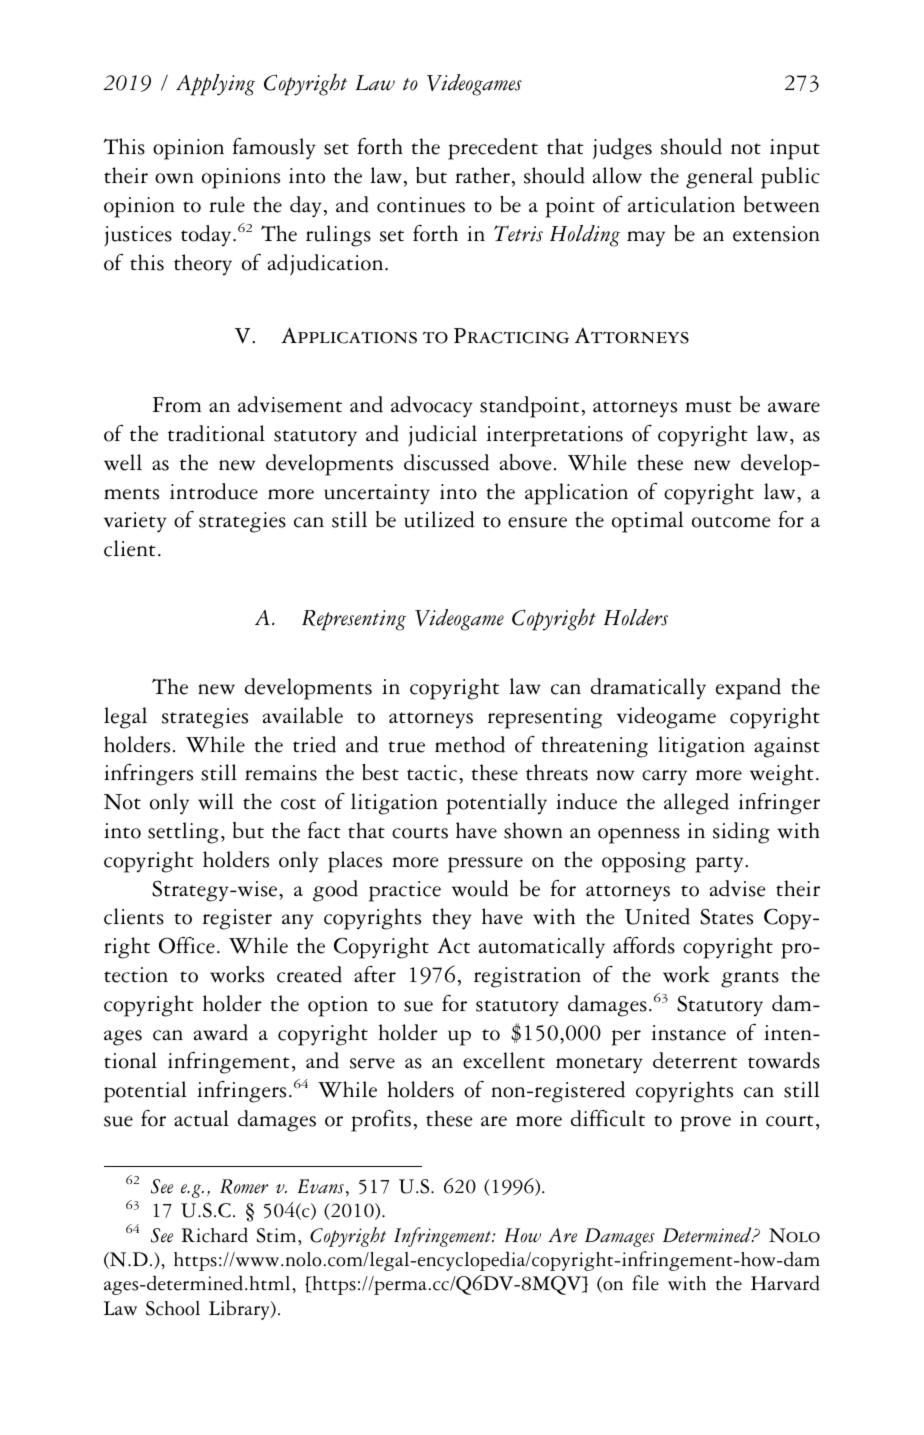 Image resolution: width=924 pixels, height=1435 pixels. What do you see at coordinates (432, 773) in the image?
I see `tactic` at bounding box center [432, 773].
